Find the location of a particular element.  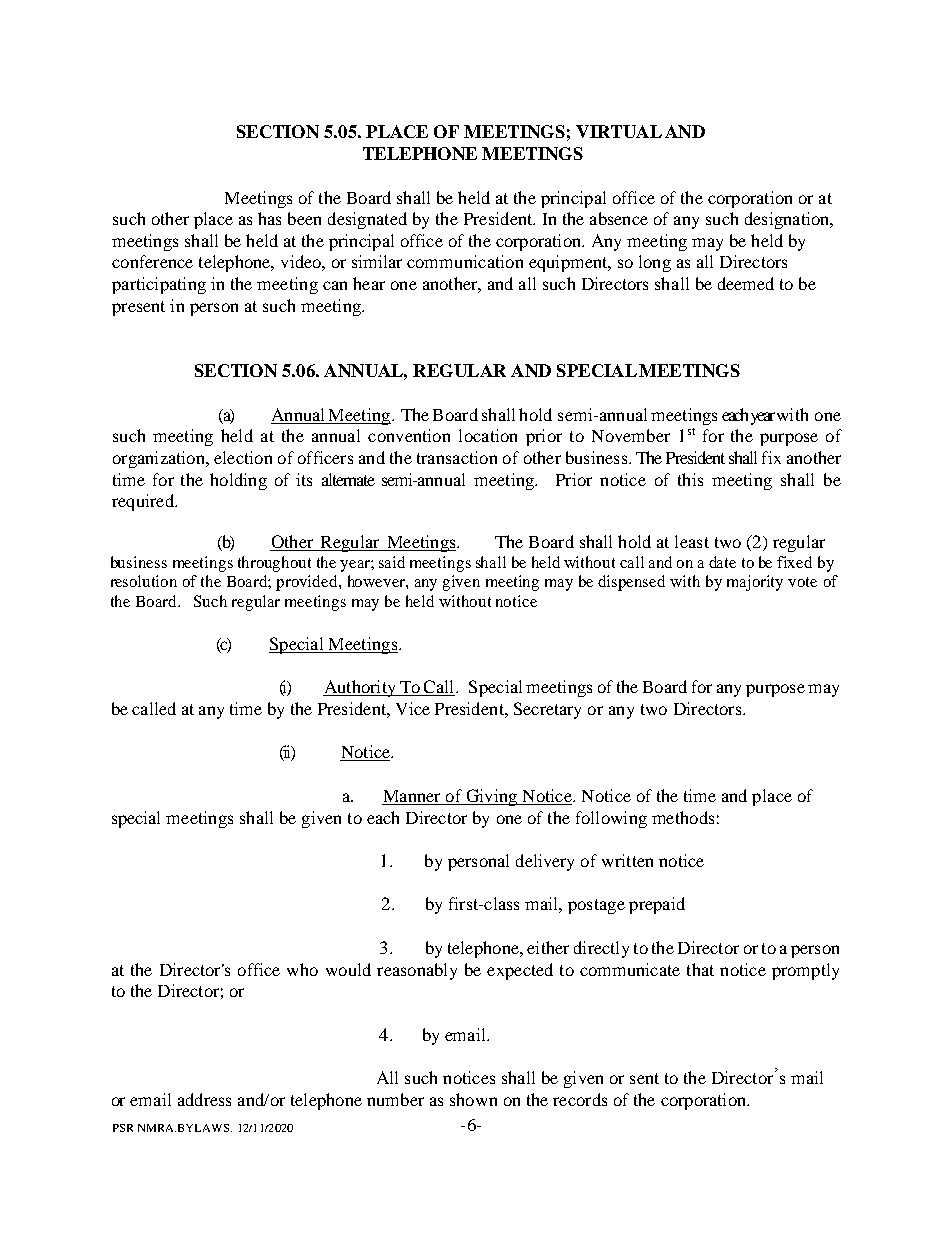

least is located at coordinates (692, 541).
